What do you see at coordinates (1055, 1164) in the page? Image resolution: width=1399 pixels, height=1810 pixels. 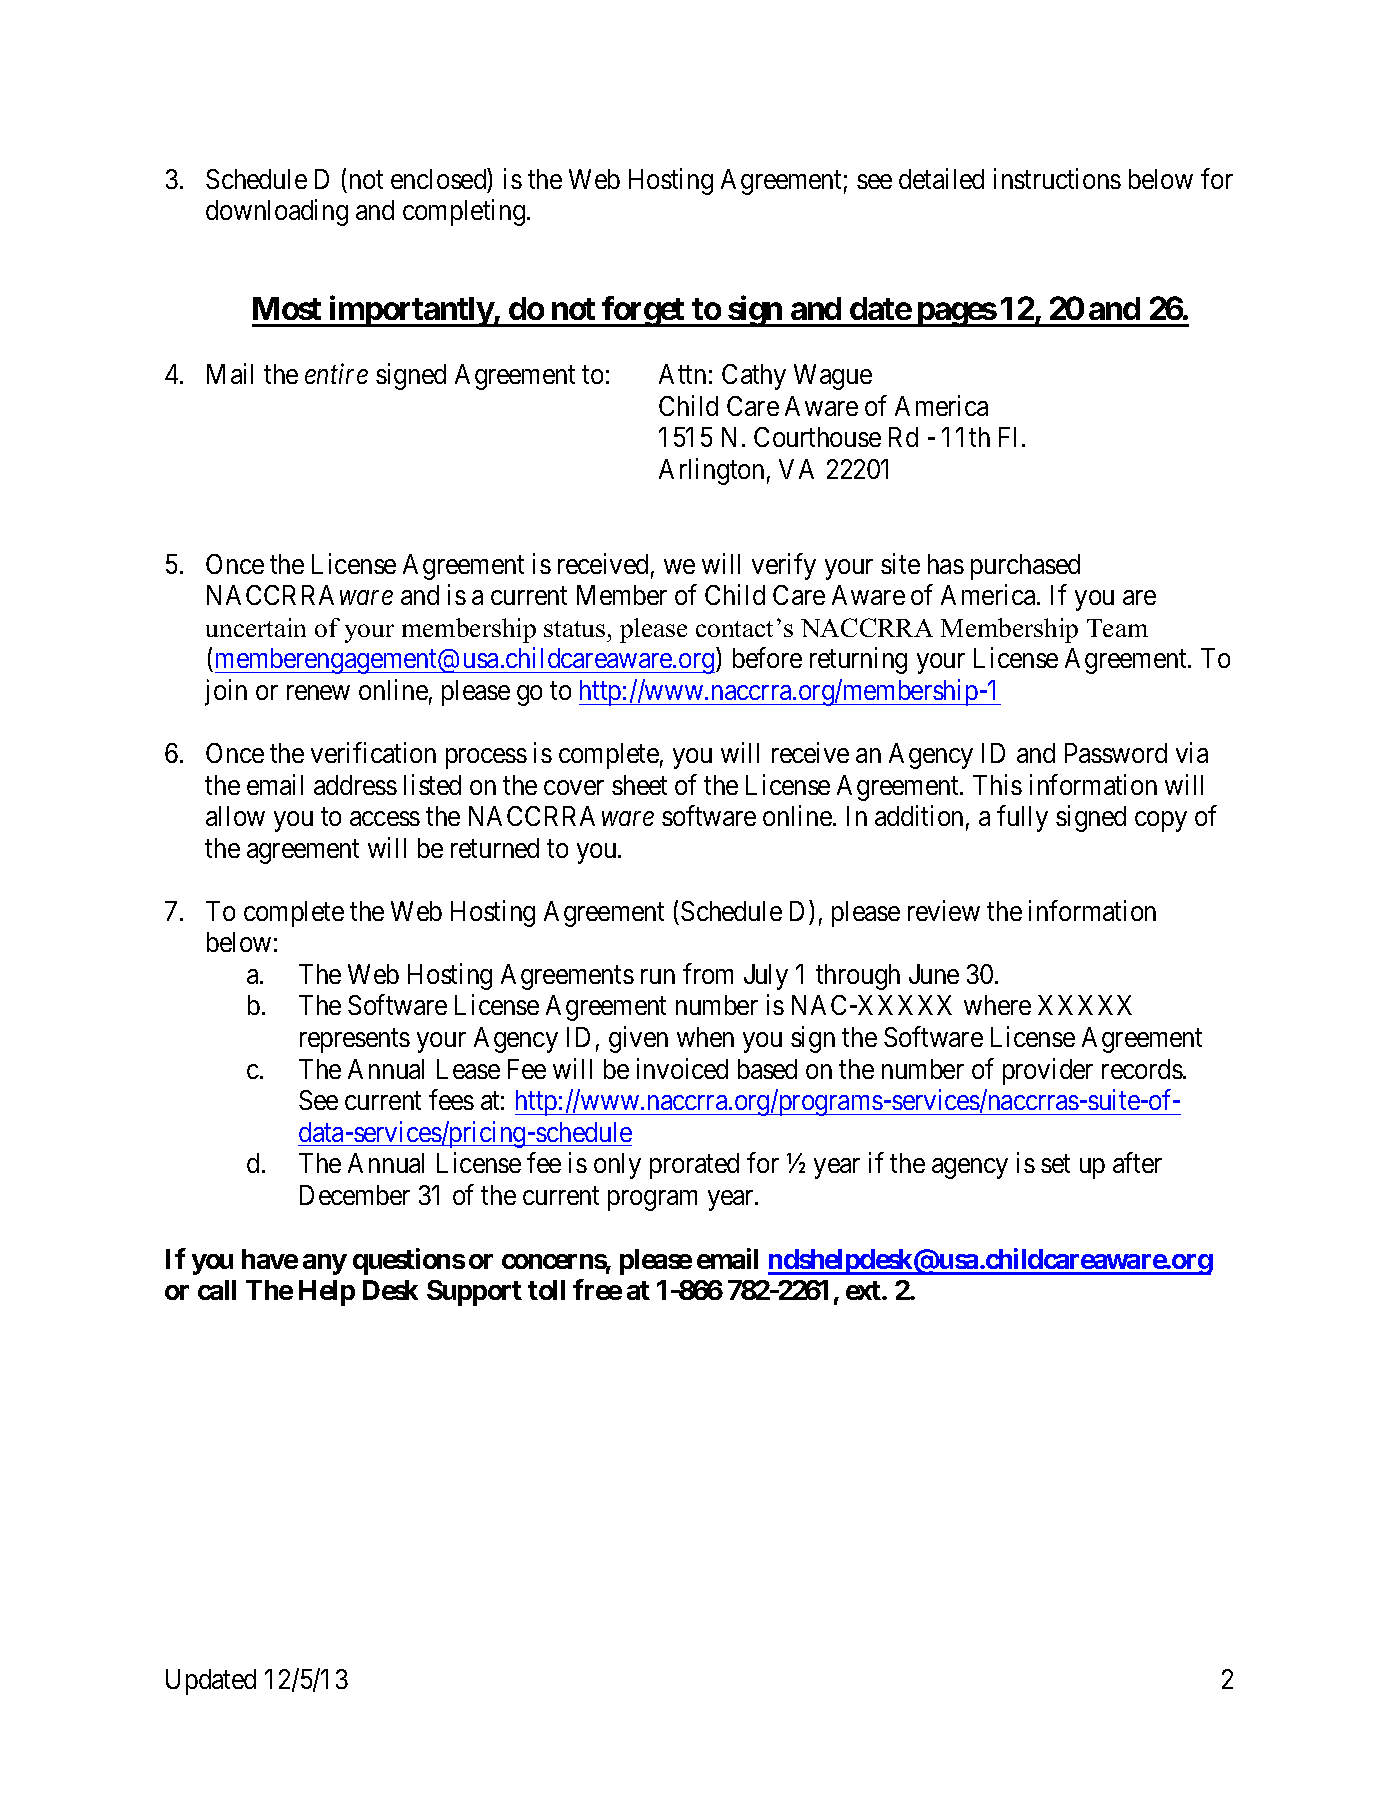 I see `set` at bounding box center [1055, 1164].
